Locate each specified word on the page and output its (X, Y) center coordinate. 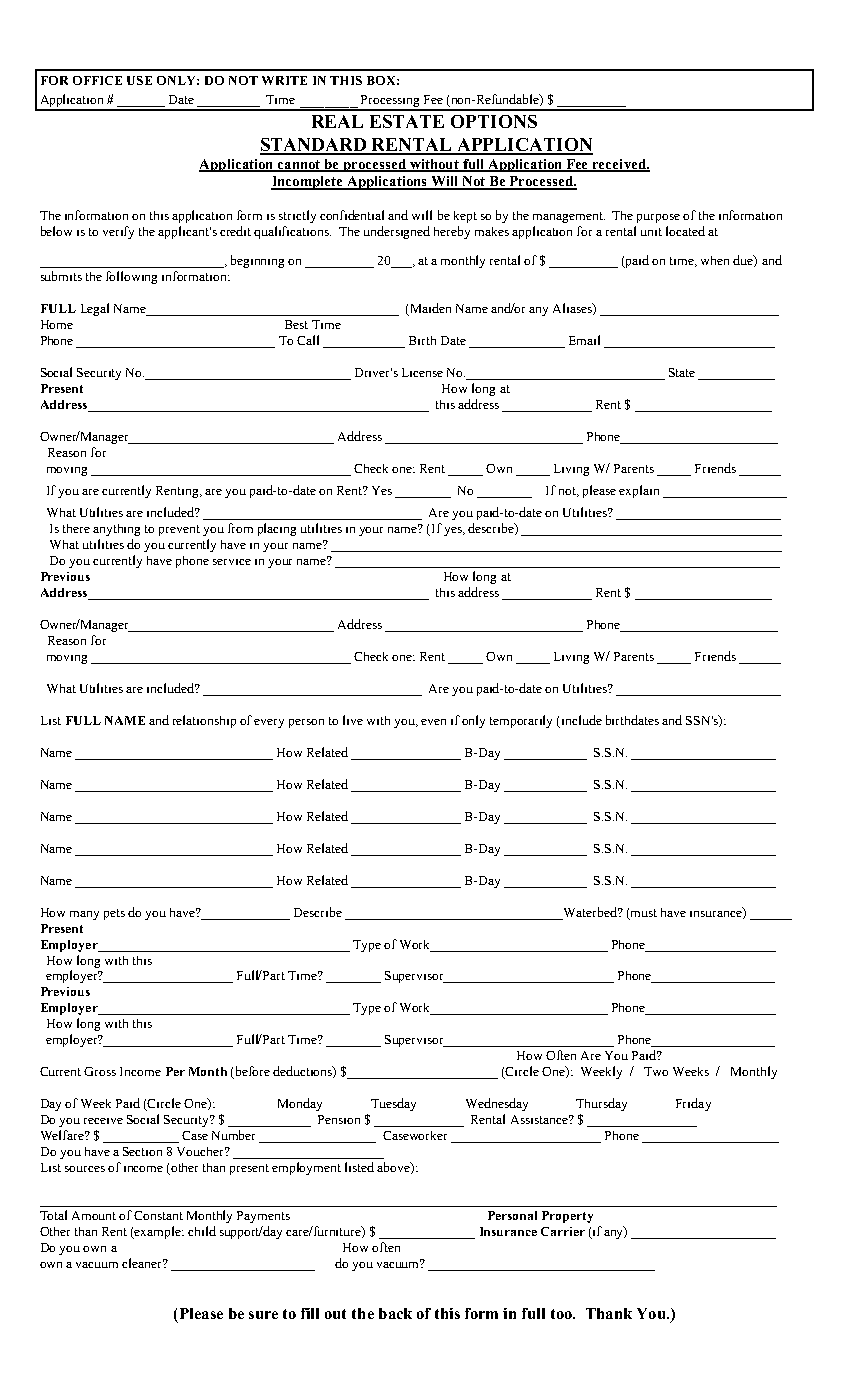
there (76, 528)
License (422, 372)
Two (656, 1071)
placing (277, 529)
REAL (337, 121)
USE (139, 80)
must (644, 913)
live (353, 720)
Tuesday (393, 1104)
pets (114, 914)
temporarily (521, 721)
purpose (658, 218)
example (158, 1232)
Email (584, 340)
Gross (100, 1071)
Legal (95, 309)
